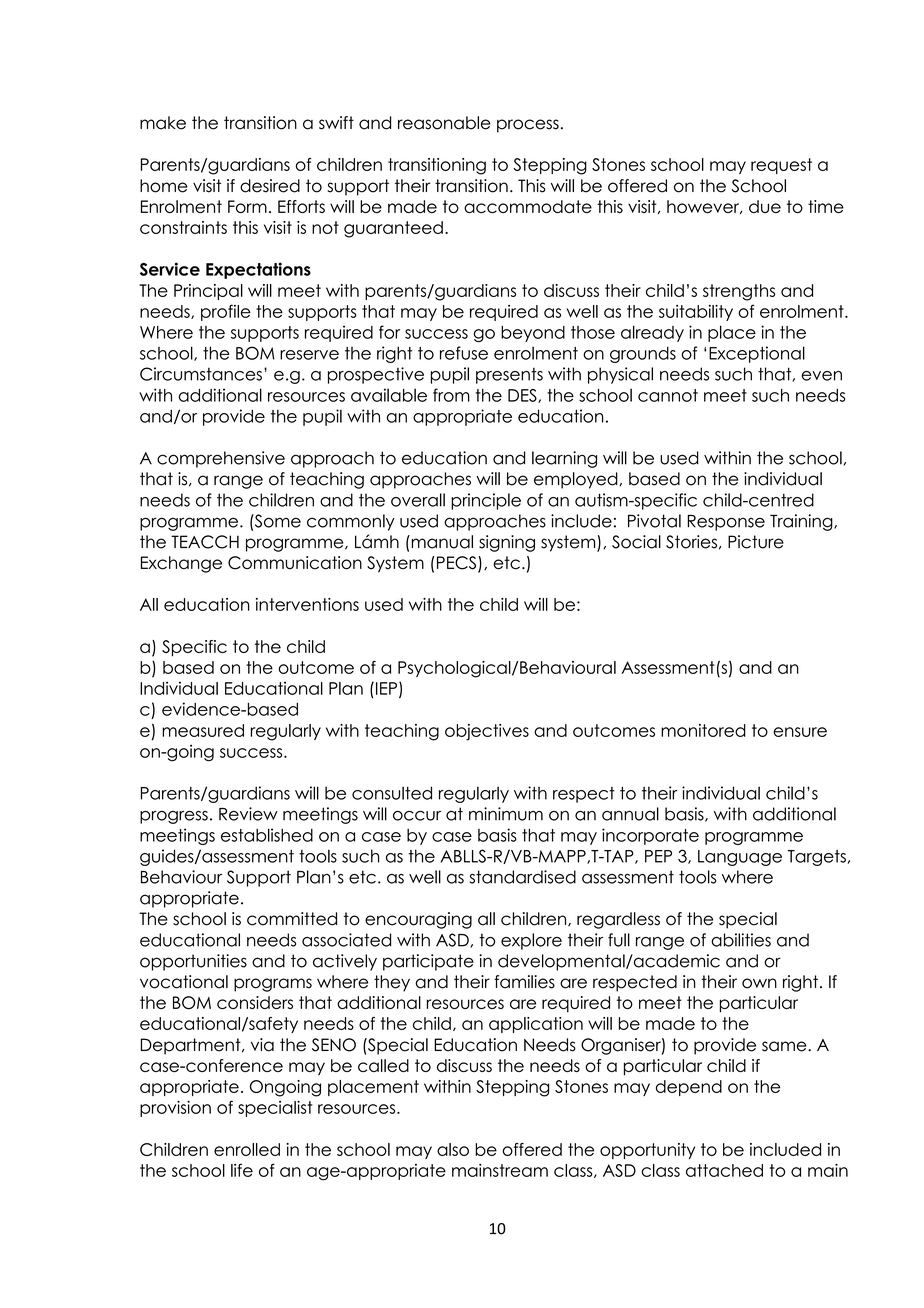  What do you see at coordinates (781, 166) in the screenshot?
I see `request` at bounding box center [781, 166].
